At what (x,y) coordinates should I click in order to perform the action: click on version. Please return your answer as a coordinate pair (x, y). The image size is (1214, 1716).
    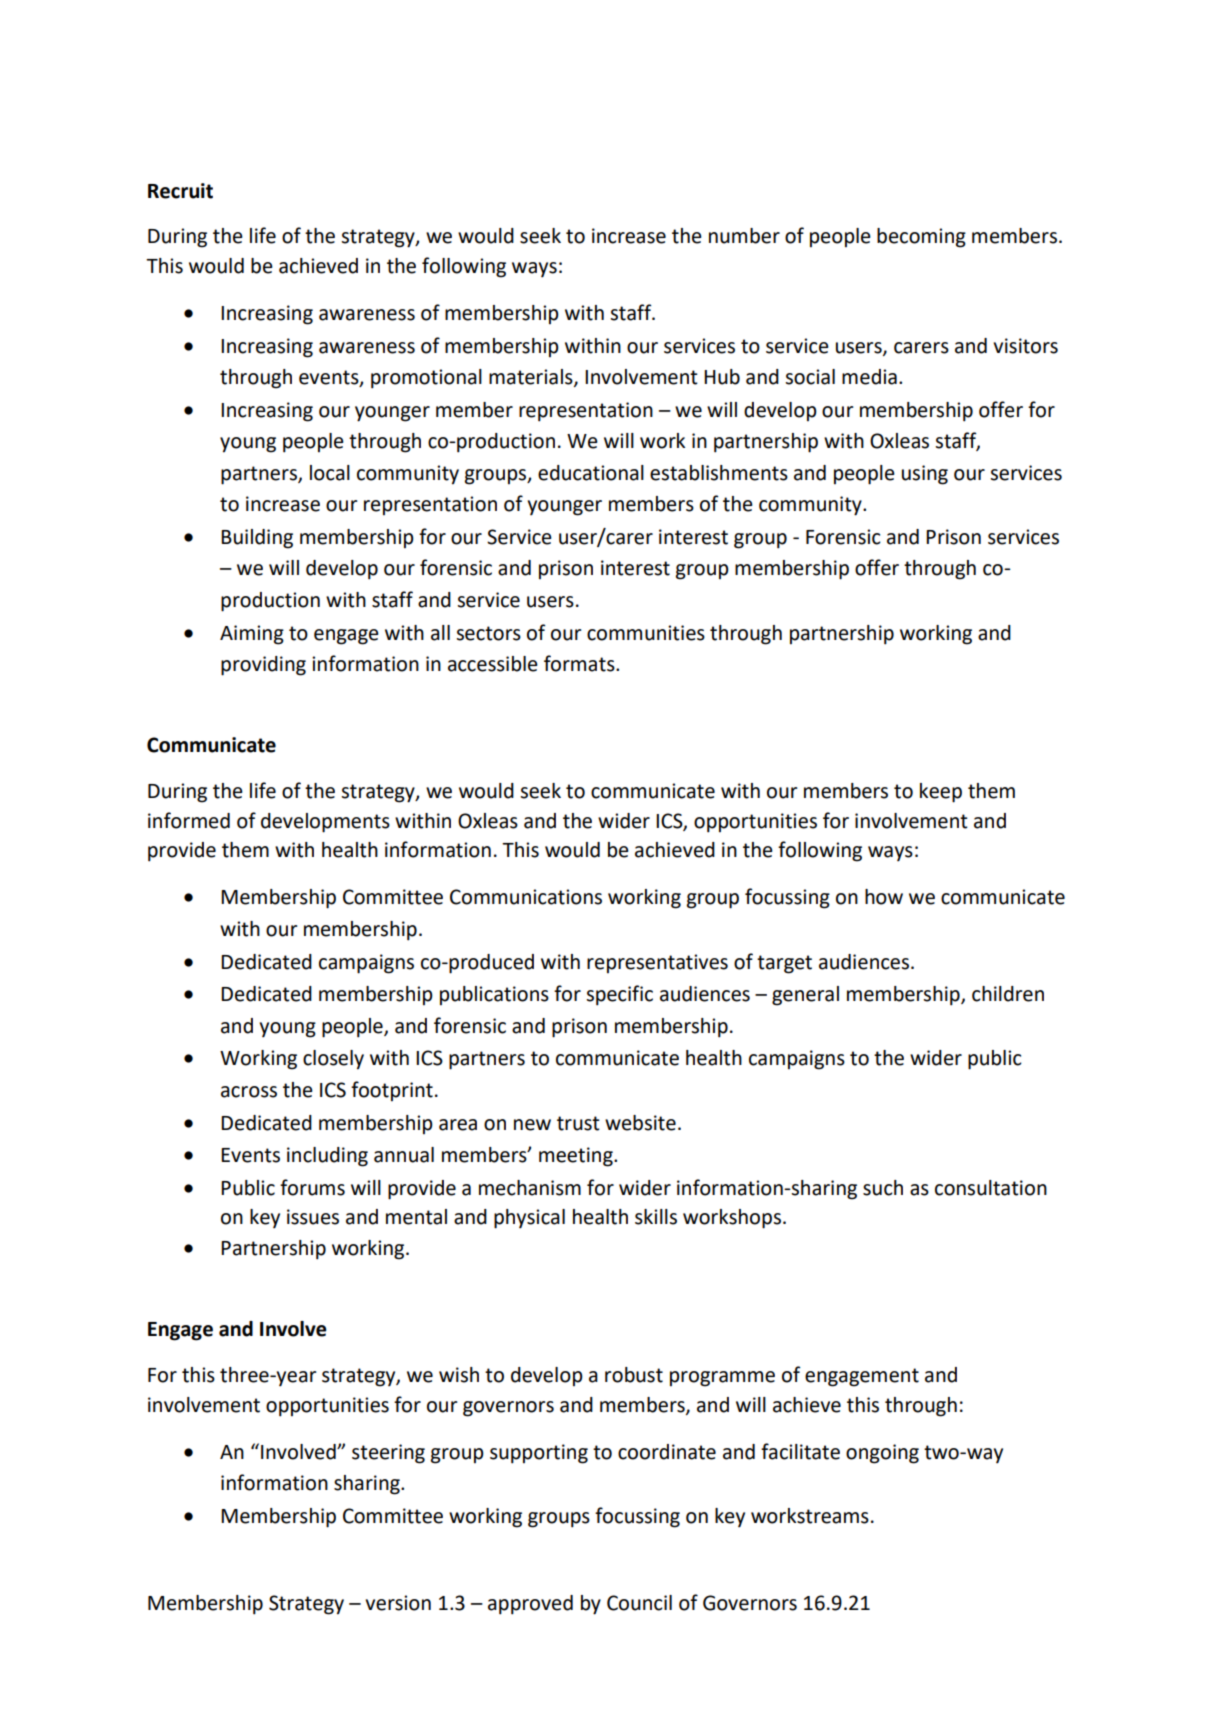
    Looking at the image, I should click on (398, 1603).
